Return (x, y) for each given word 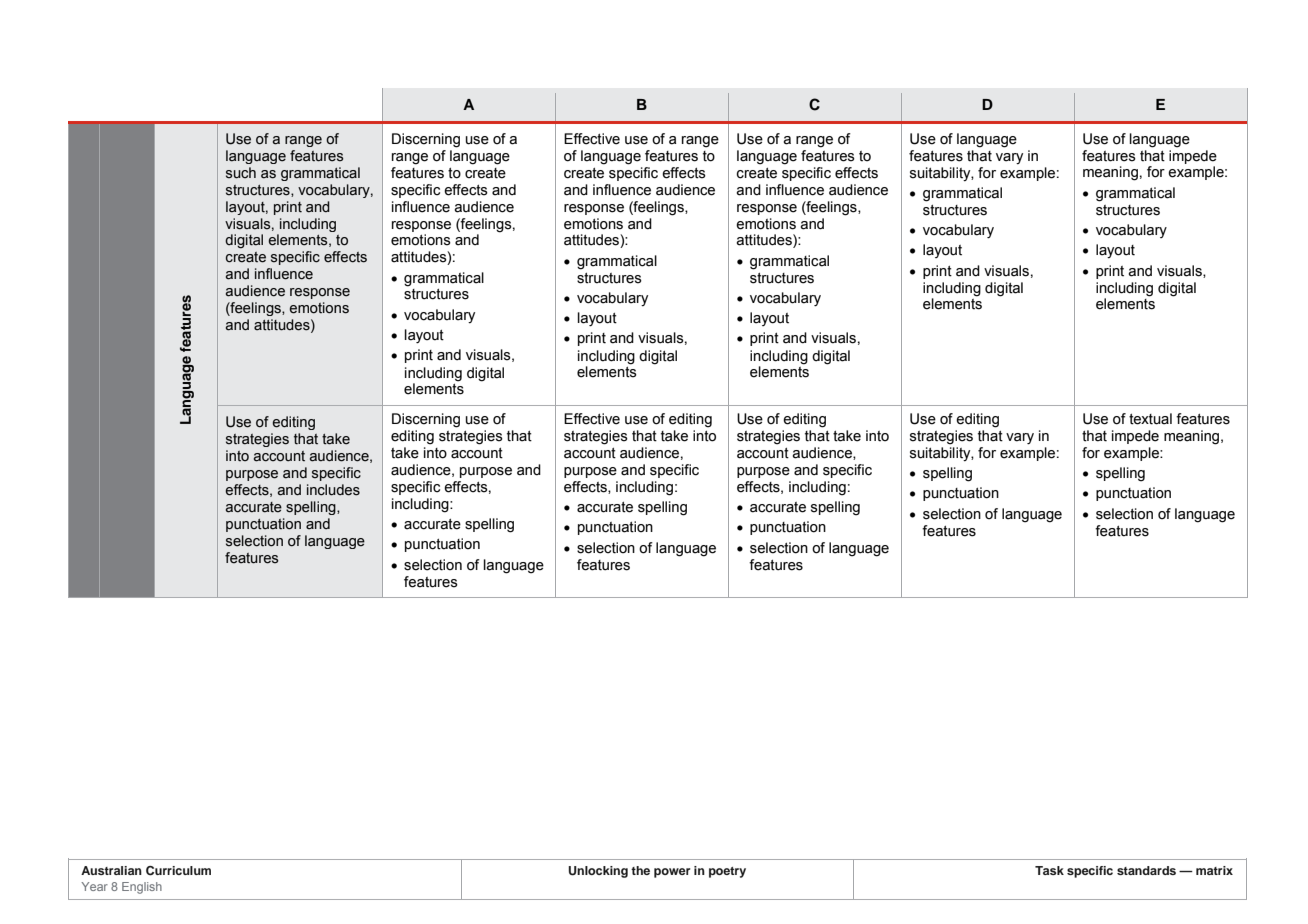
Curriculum (178, 871)
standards (1146, 870)
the (640, 870)
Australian (111, 870)
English (142, 888)
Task (1049, 870)
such (241, 173)
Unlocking (598, 872)
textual (1150, 419)
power (672, 873)
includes (333, 490)
